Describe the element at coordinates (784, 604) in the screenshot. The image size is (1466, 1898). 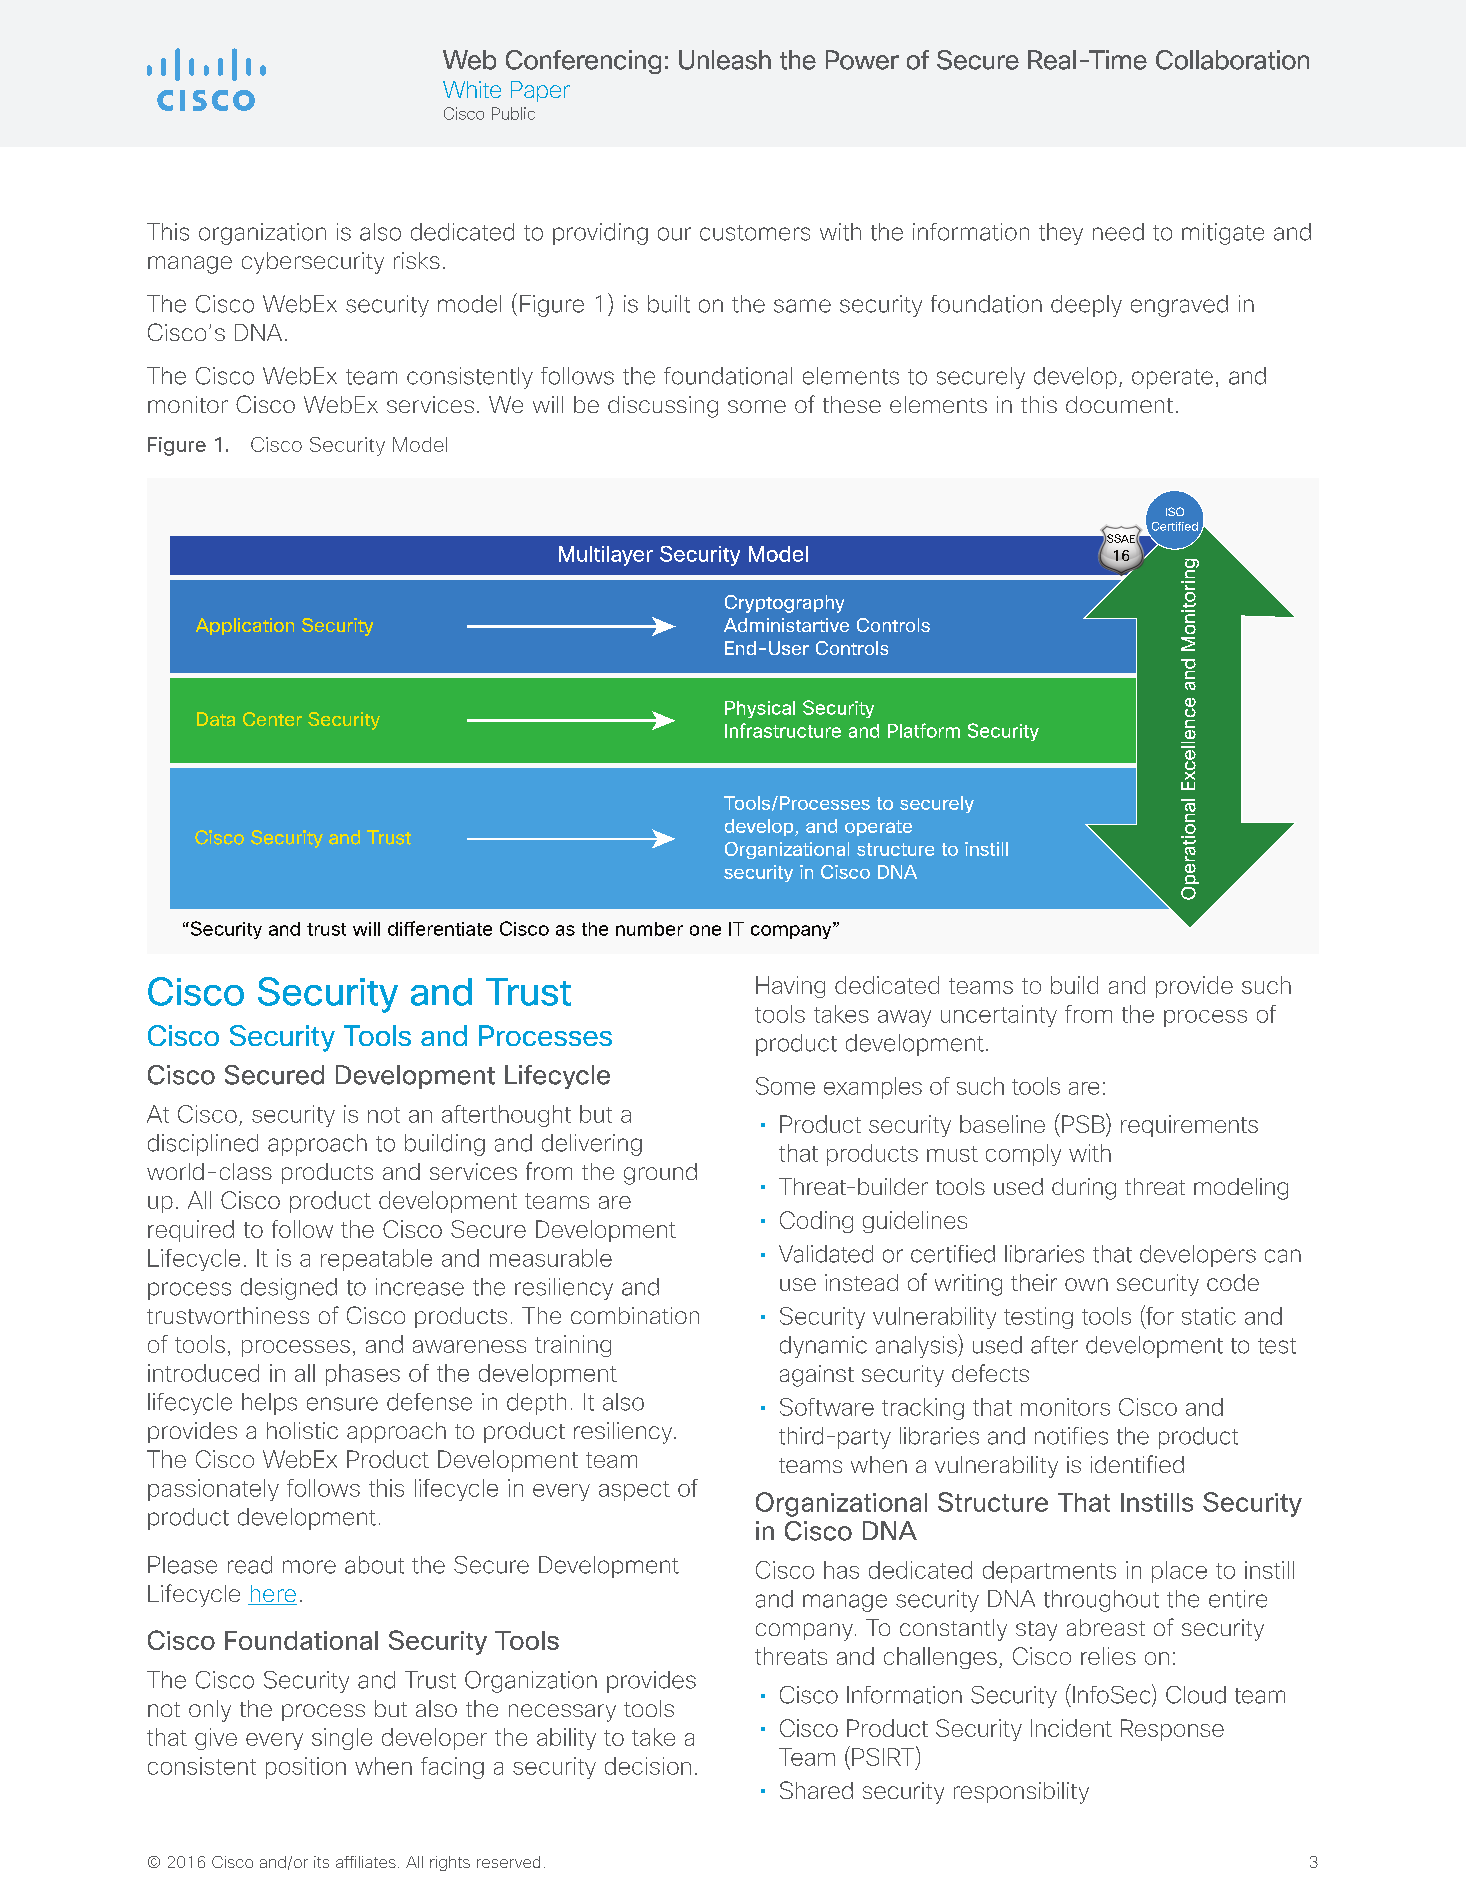
I see `Cryptography` at that location.
